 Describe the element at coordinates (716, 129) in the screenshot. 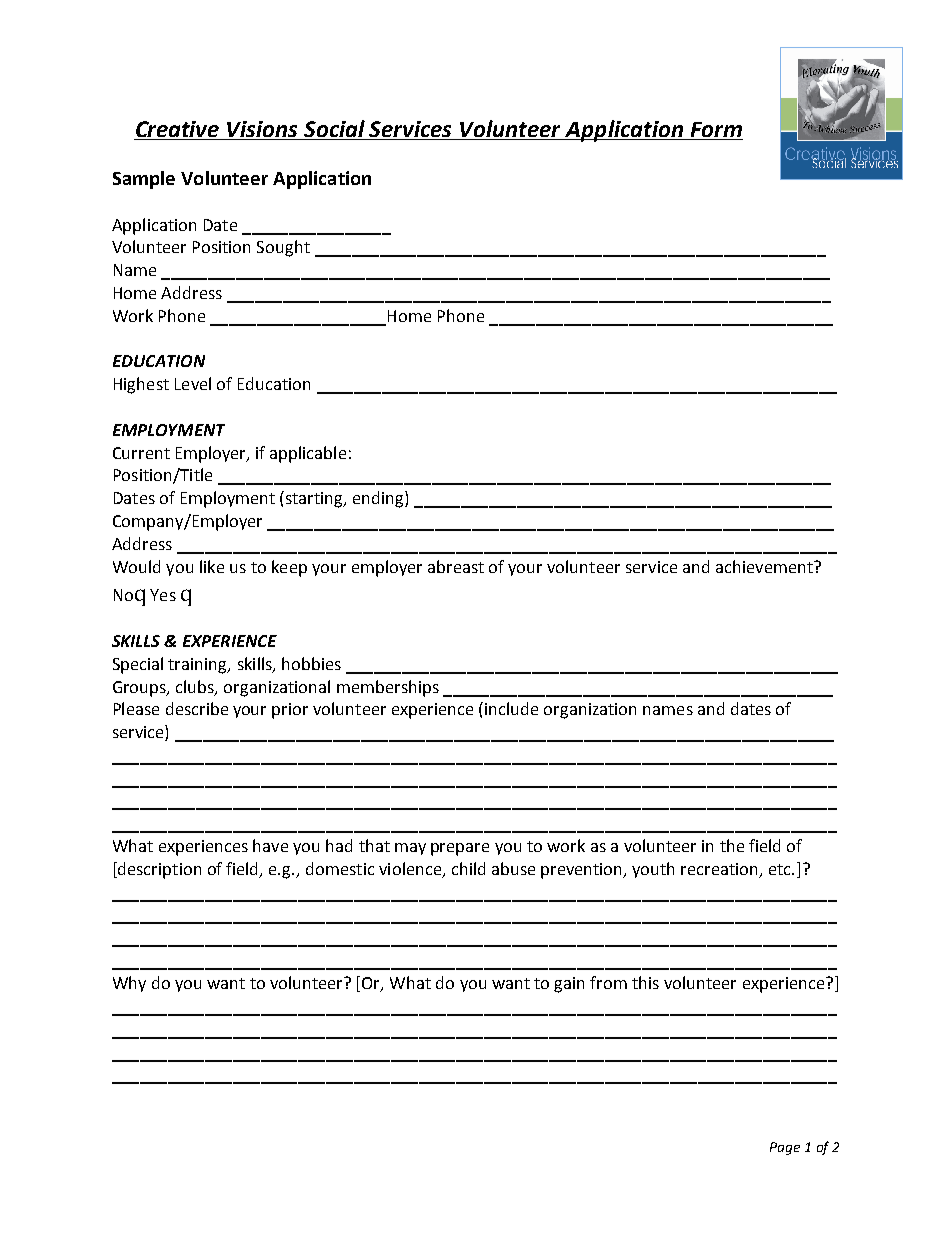

I see `Form` at that location.
